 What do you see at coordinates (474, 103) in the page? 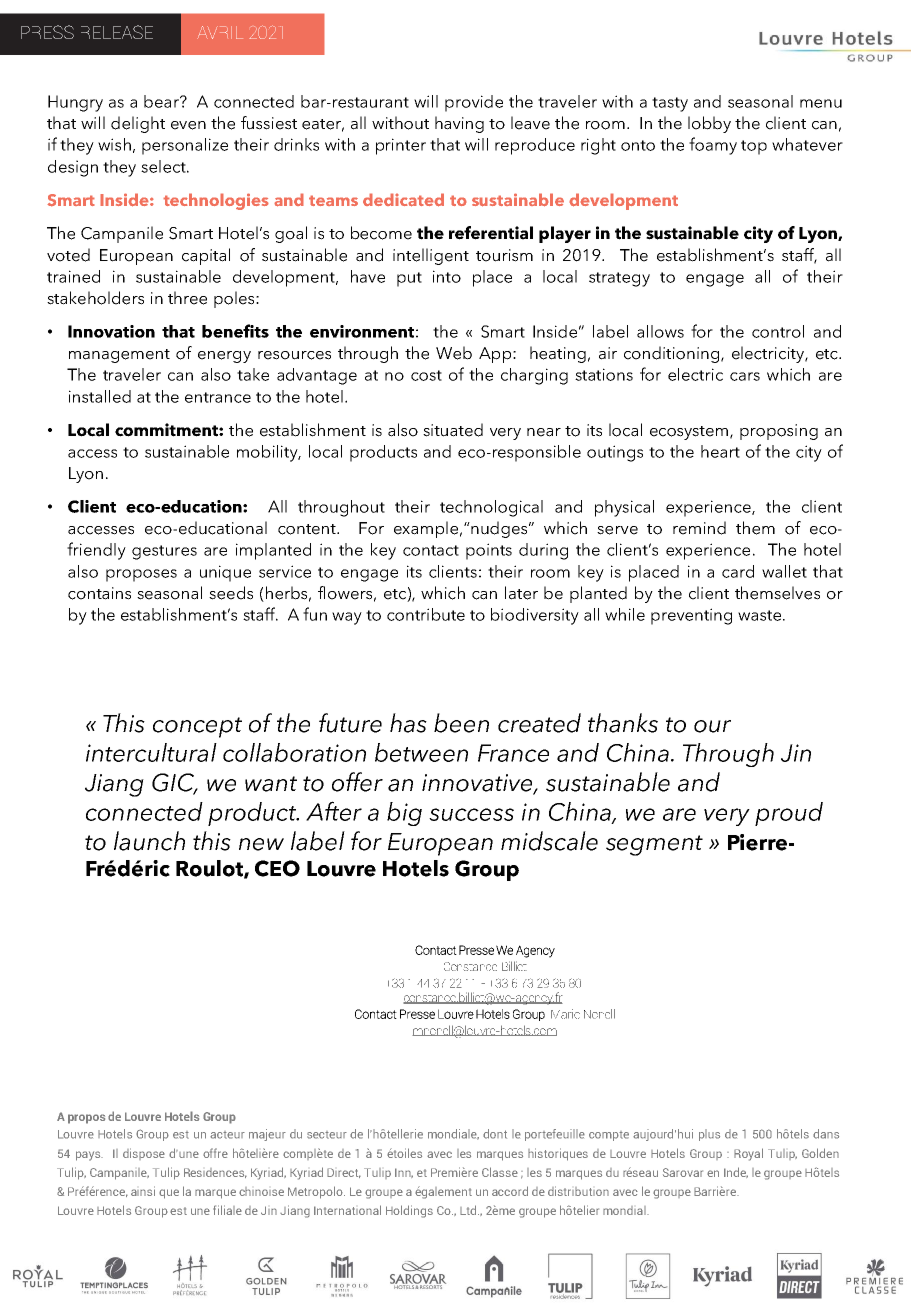
I see `provide` at bounding box center [474, 103].
